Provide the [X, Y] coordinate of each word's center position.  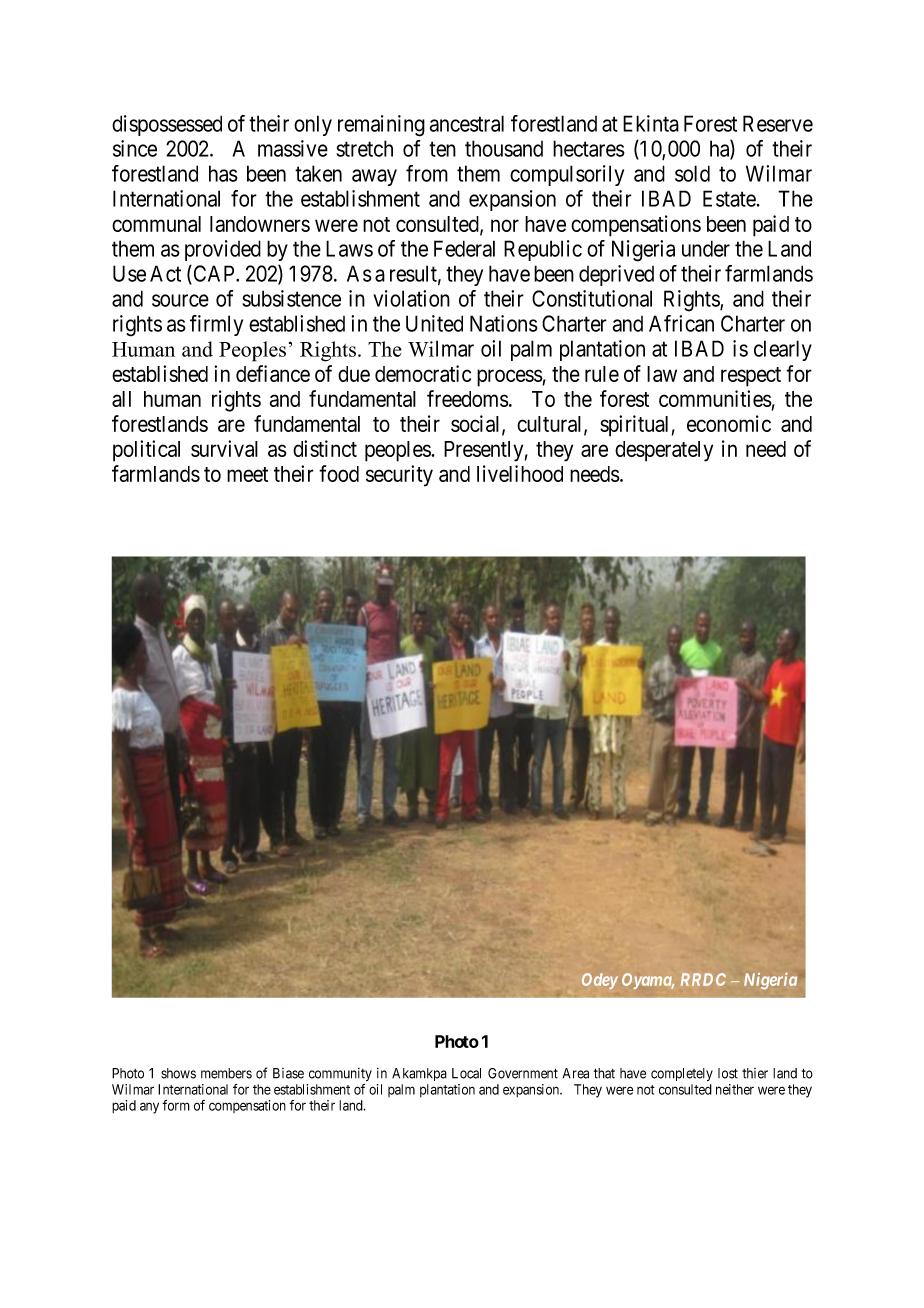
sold [692, 173]
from [427, 173]
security [399, 476]
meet [247, 474]
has [223, 173]
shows [178, 1073]
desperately [664, 451]
